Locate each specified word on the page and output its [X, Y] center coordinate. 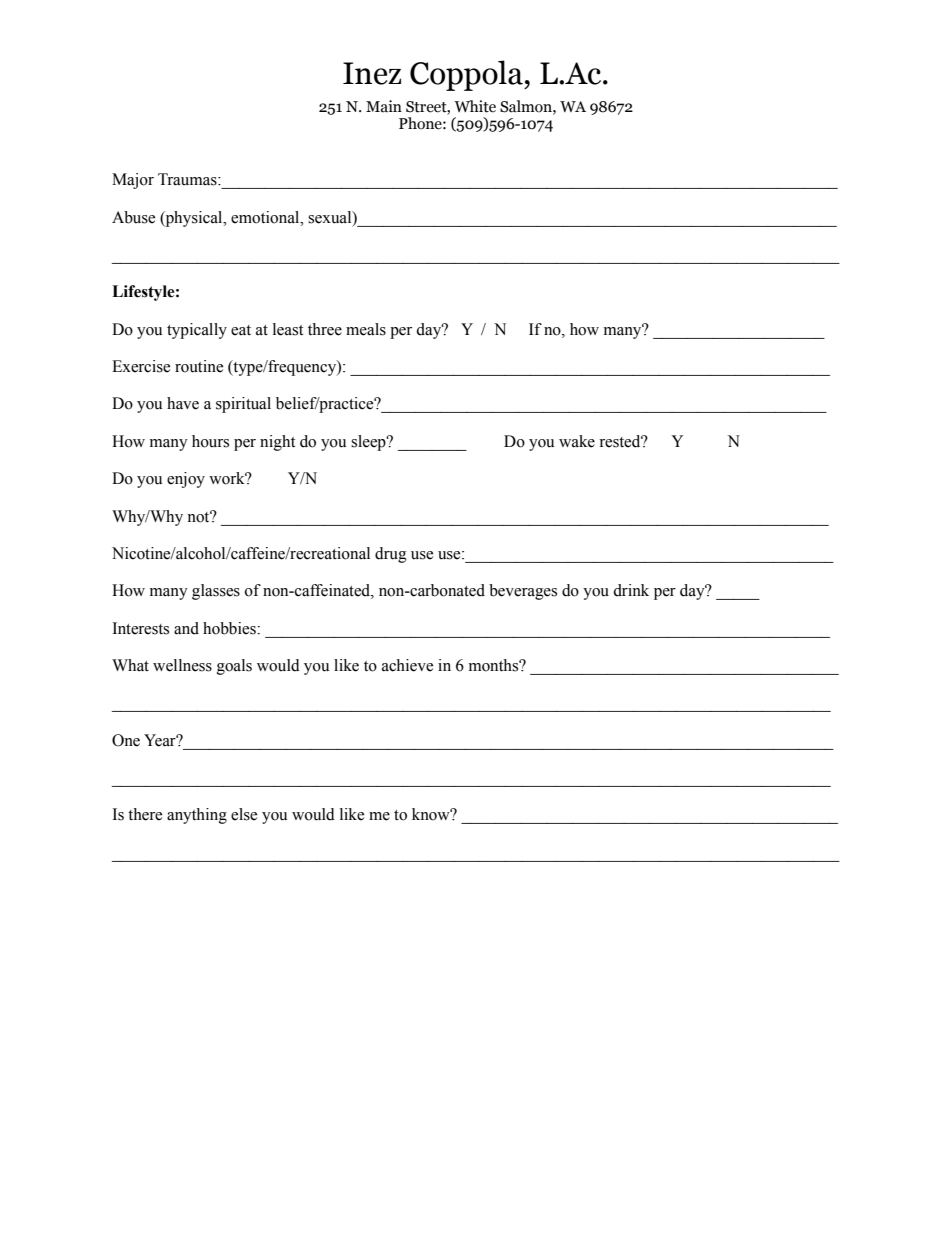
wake [577, 441]
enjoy [186, 480]
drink [631, 590]
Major [133, 181]
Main [384, 106]
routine [199, 366]
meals [366, 329]
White [475, 106]
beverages [523, 592]
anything [197, 816]
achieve [407, 665]
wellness [182, 665]
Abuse [133, 217]
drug [391, 555]
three [325, 329]
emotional [266, 217]
